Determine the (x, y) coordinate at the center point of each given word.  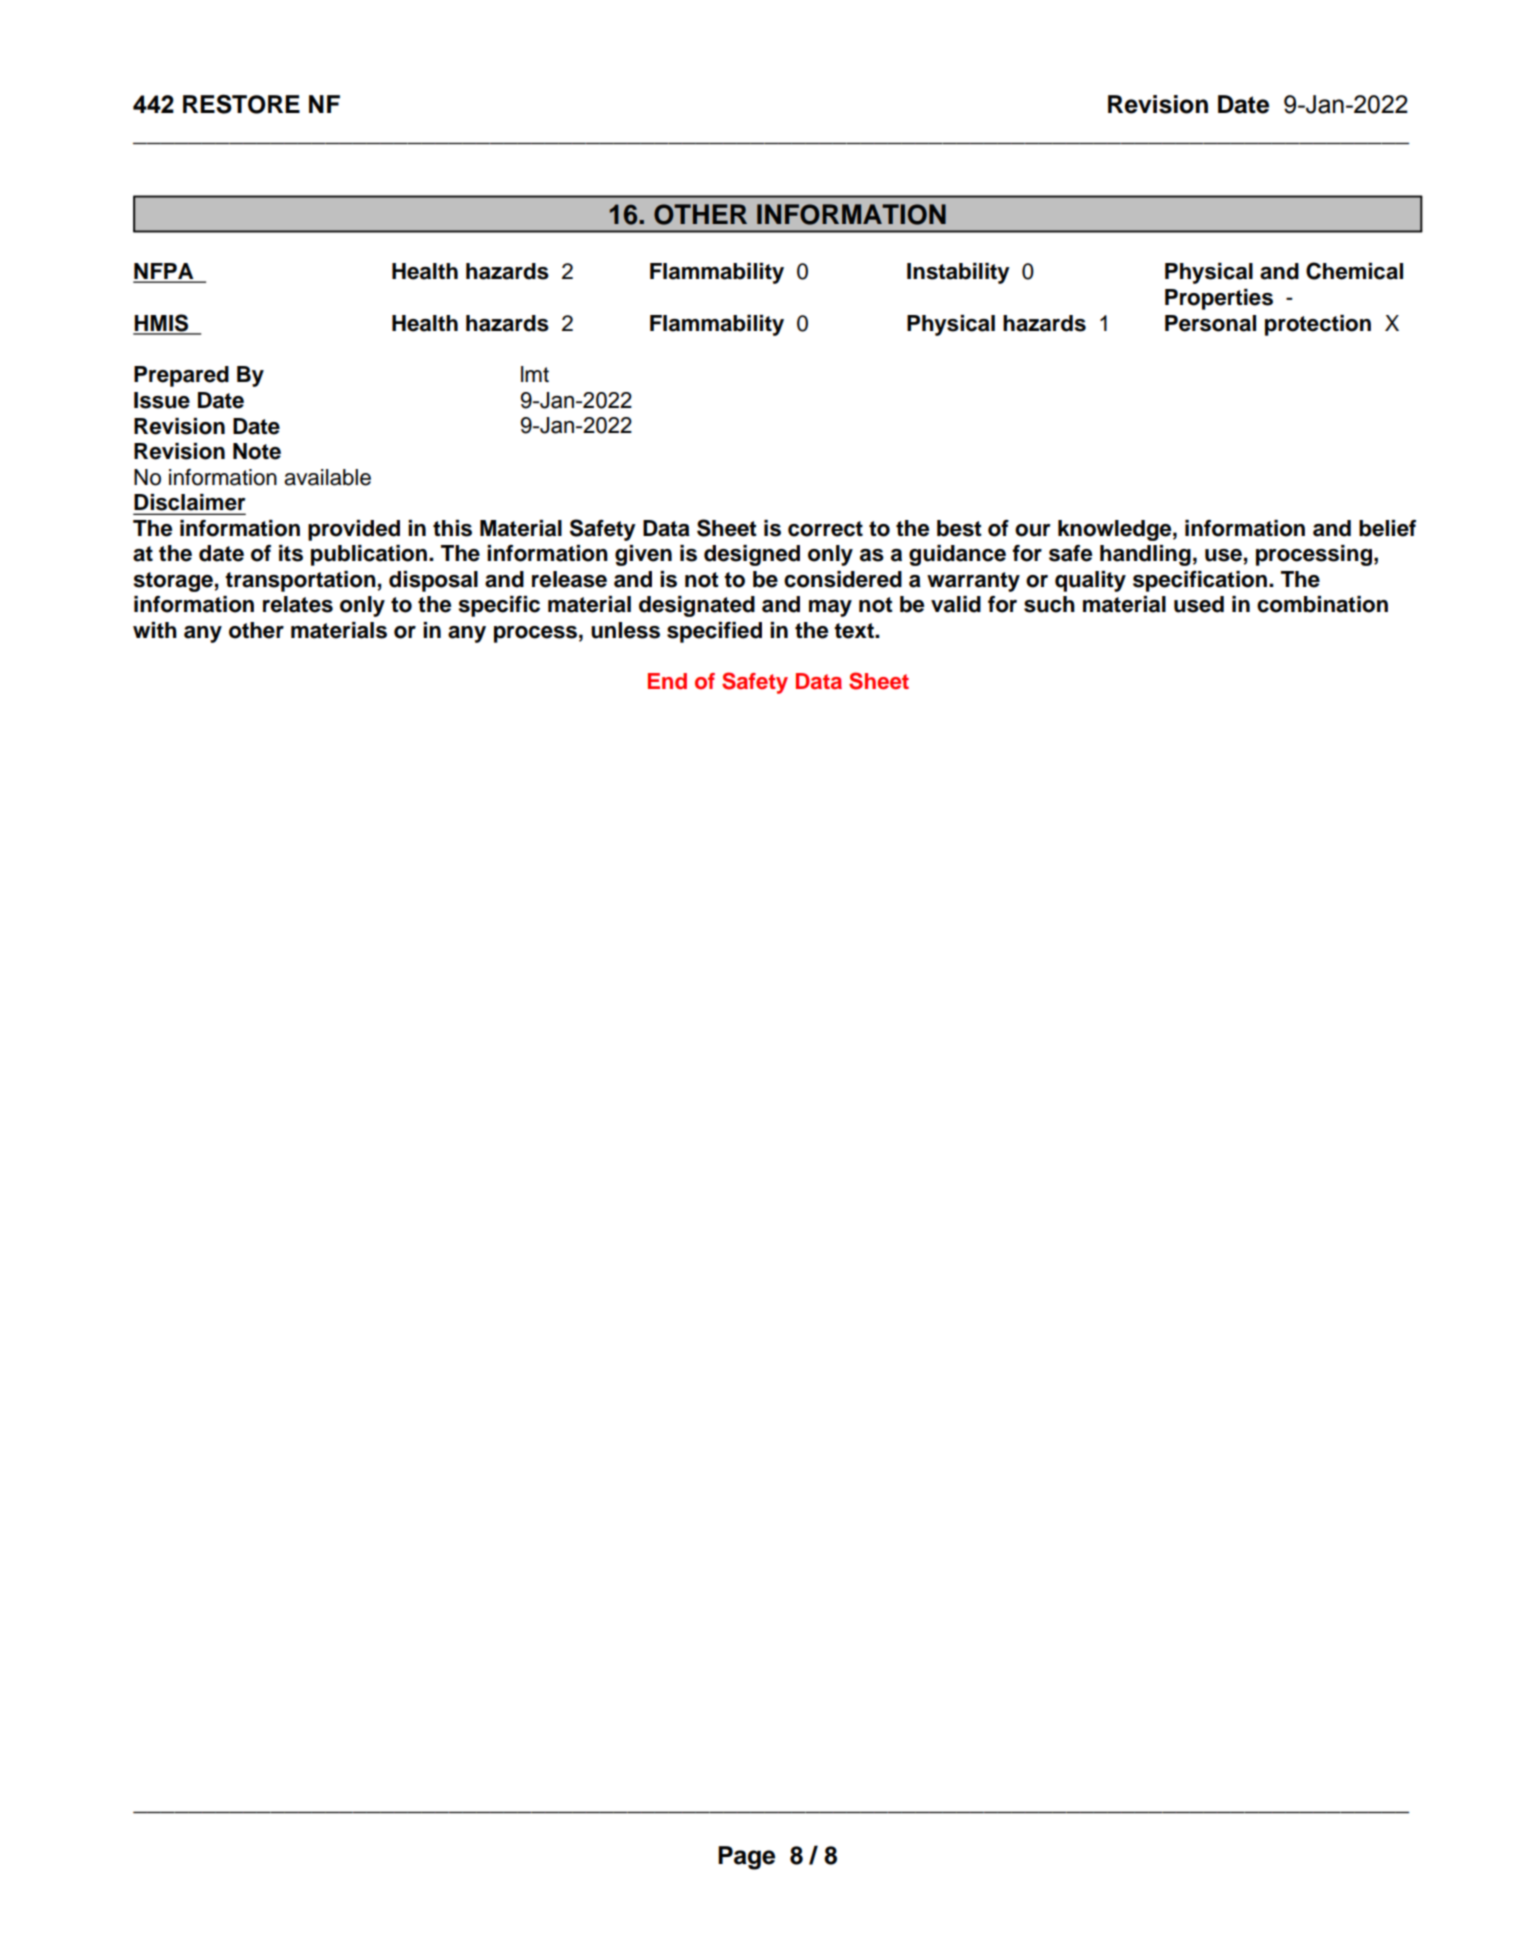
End (667, 681)
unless (625, 630)
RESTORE (241, 104)
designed (752, 555)
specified (714, 632)
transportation (300, 581)
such (1049, 604)
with (155, 630)
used (1199, 604)
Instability (958, 273)
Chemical (1354, 271)
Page (746, 1858)
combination (1322, 604)
